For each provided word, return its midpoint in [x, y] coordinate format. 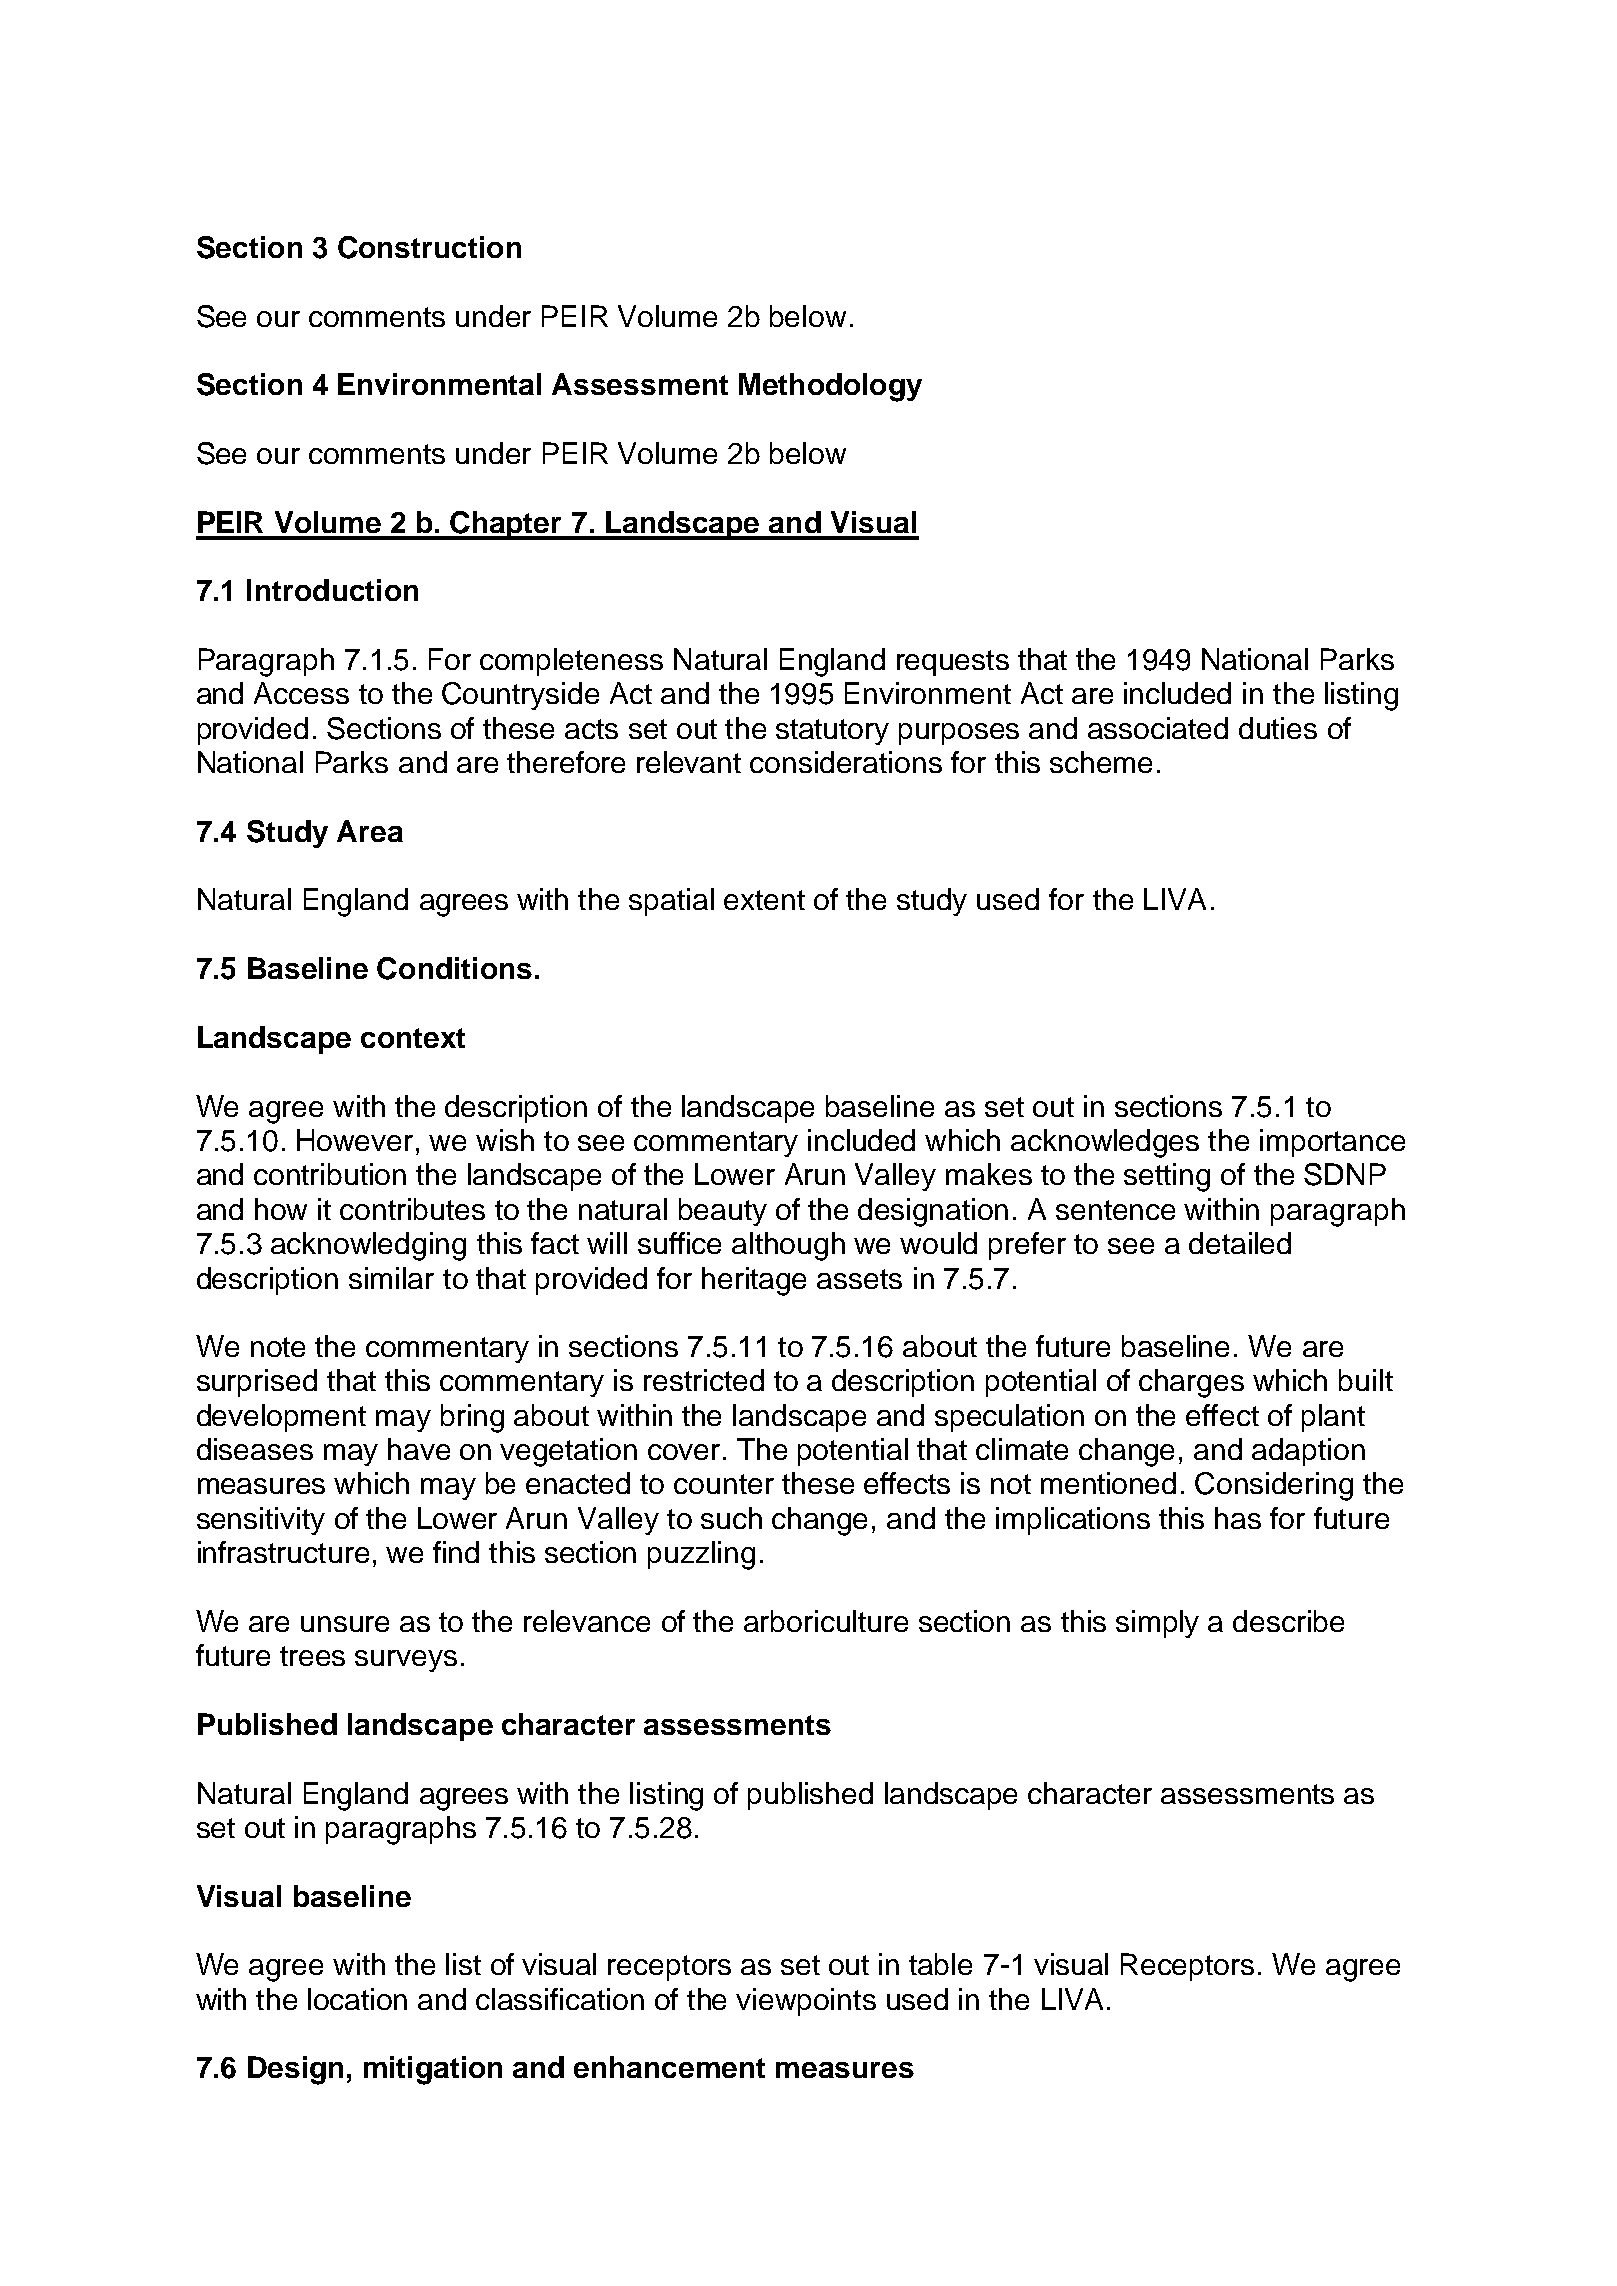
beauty [723, 1212]
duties [1278, 728]
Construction [429, 247]
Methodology [830, 387]
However [355, 1140]
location [357, 1999]
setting [1167, 1177]
